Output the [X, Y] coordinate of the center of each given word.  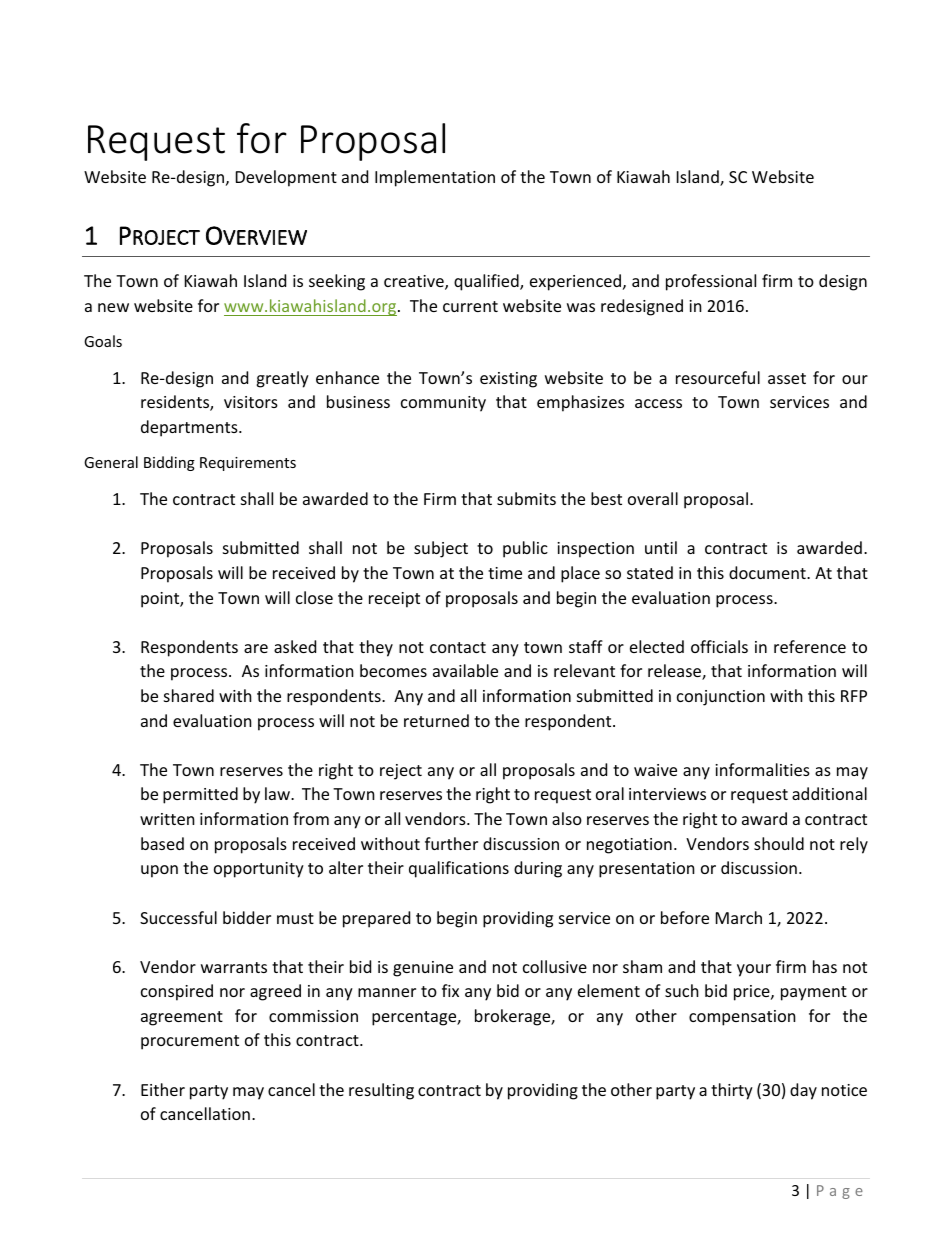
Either [163, 1089]
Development [286, 178]
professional [711, 282]
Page [840, 1192]
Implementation [435, 178]
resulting [381, 1091]
